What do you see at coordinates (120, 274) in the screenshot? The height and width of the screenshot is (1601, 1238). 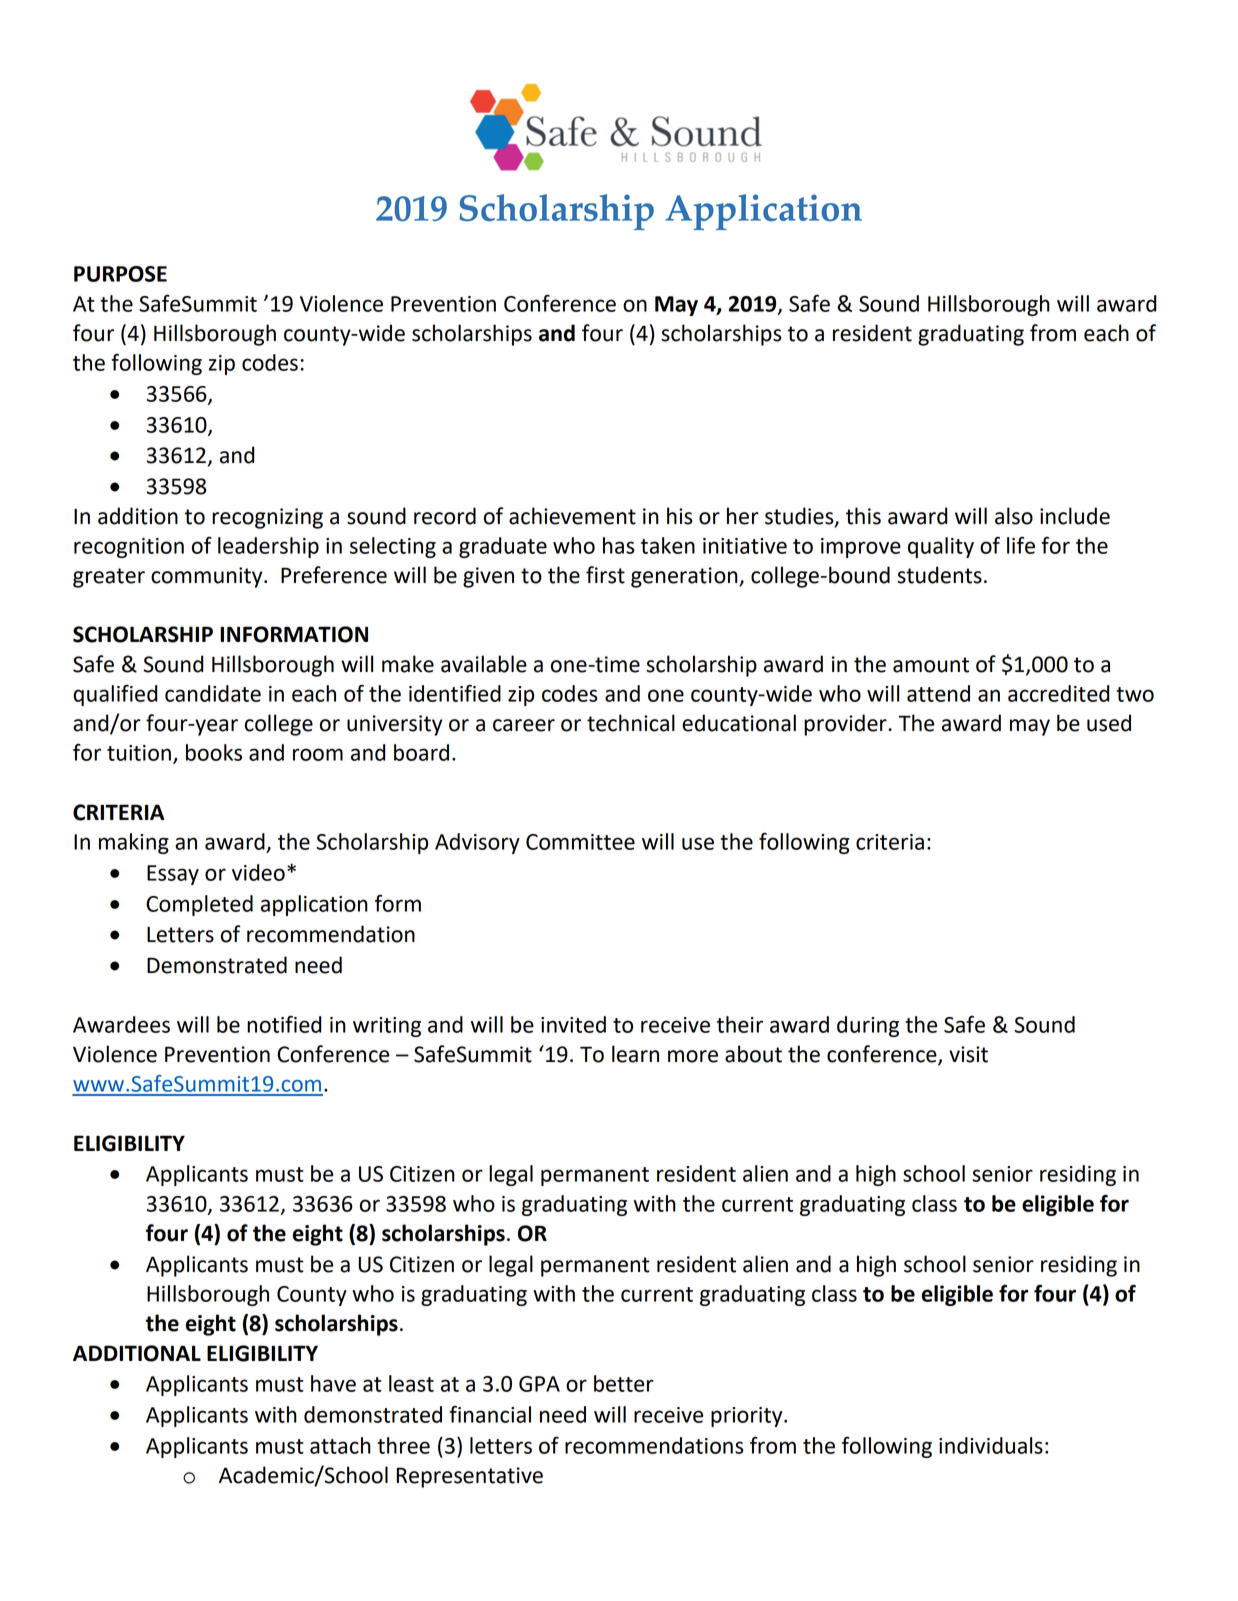 I see `PURPOSE` at bounding box center [120, 274].
